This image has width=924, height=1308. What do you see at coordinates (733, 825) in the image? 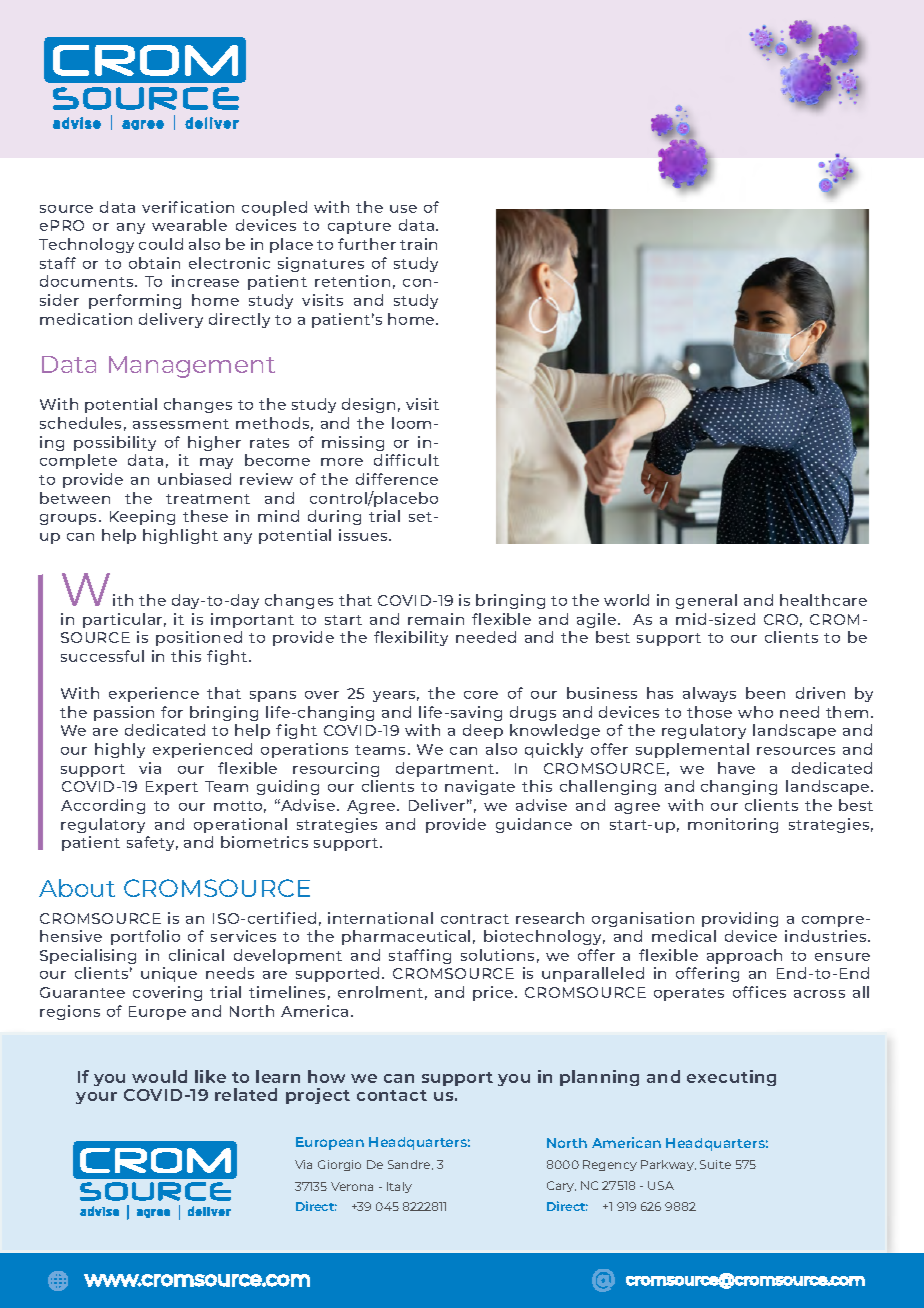
I see `monitoring` at bounding box center [733, 825].
